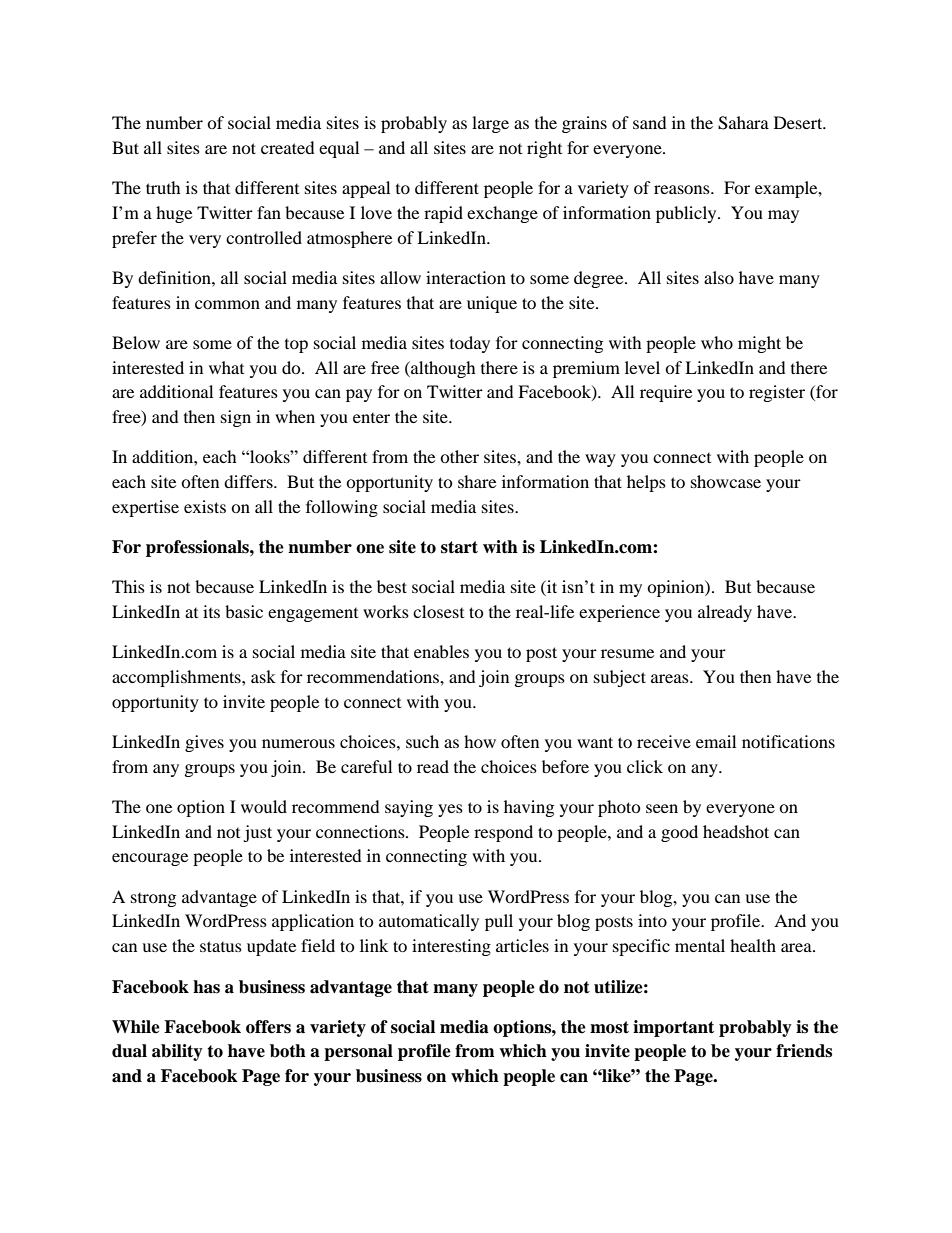 This page has width=952, height=1233. What do you see at coordinates (438, 611) in the page?
I see `closest` at bounding box center [438, 611].
